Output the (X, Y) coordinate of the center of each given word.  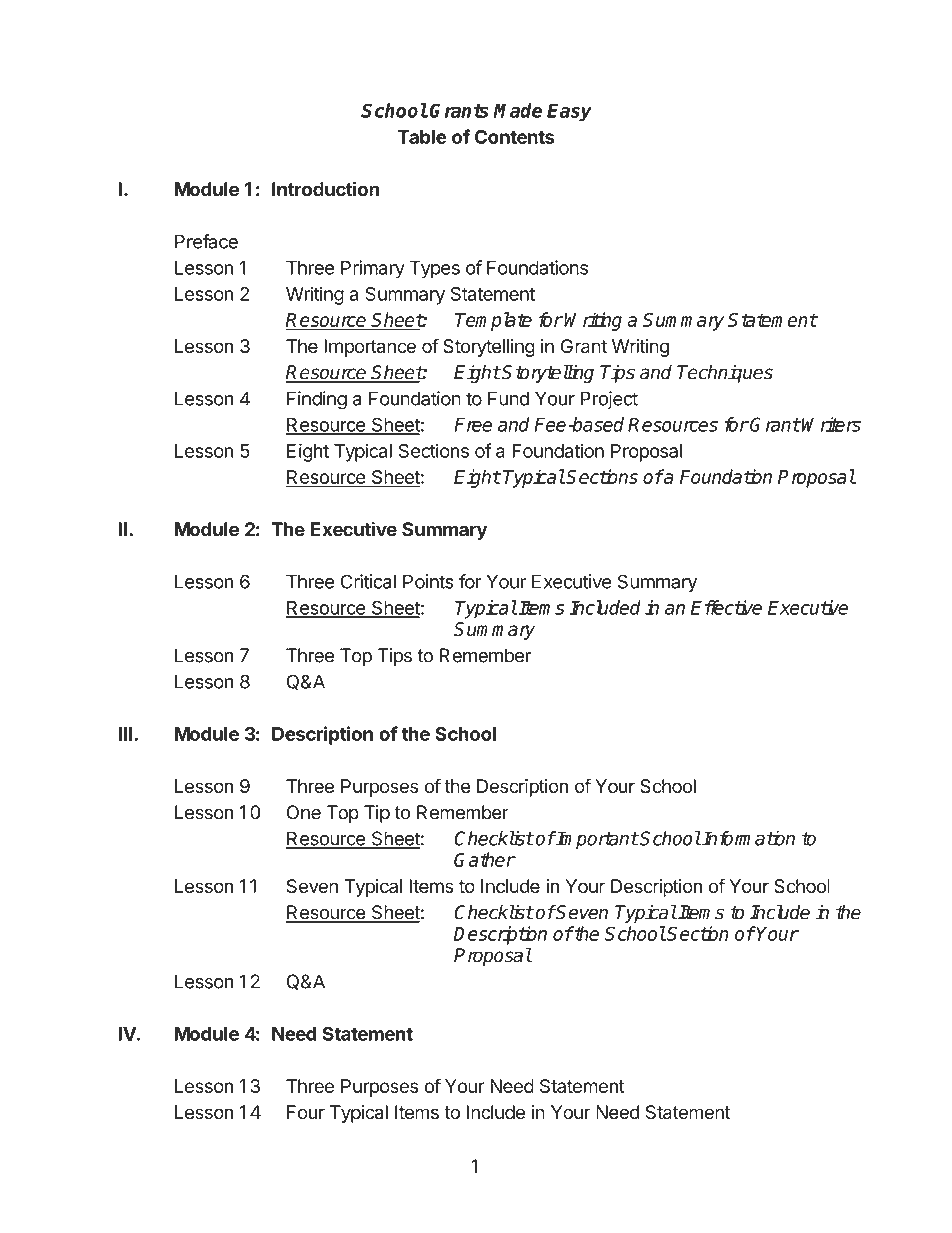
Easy (569, 113)
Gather (484, 859)
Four (306, 1112)
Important (596, 840)
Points (428, 581)
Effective (726, 607)
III (125, 734)
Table (422, 137)
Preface (206, 241)
